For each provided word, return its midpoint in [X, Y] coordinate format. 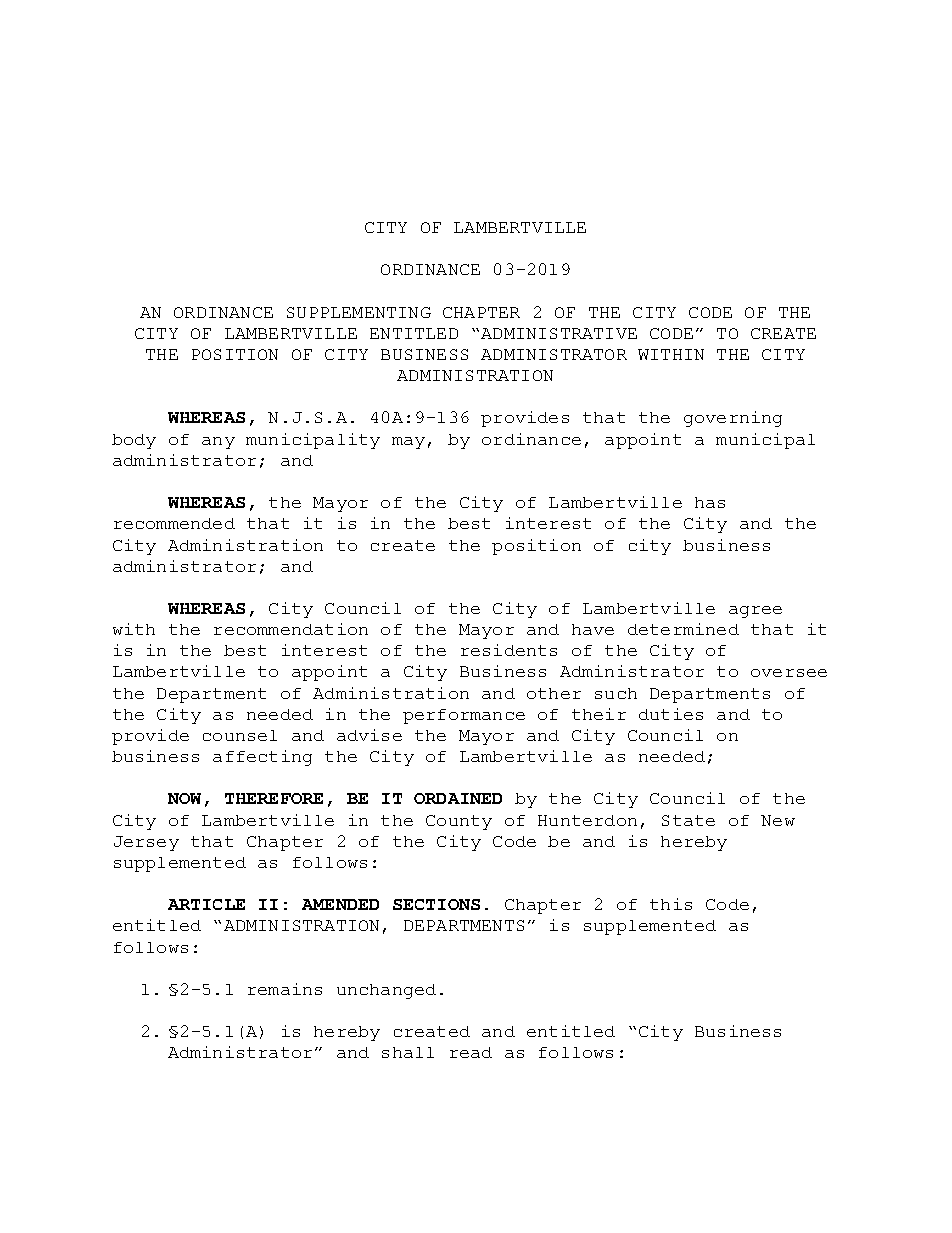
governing [733, 419]
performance [464, 716]
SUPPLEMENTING [359, 312]
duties [671, 714]
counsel [240, 735]
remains [285, 989]
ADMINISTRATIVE [559, 333]
